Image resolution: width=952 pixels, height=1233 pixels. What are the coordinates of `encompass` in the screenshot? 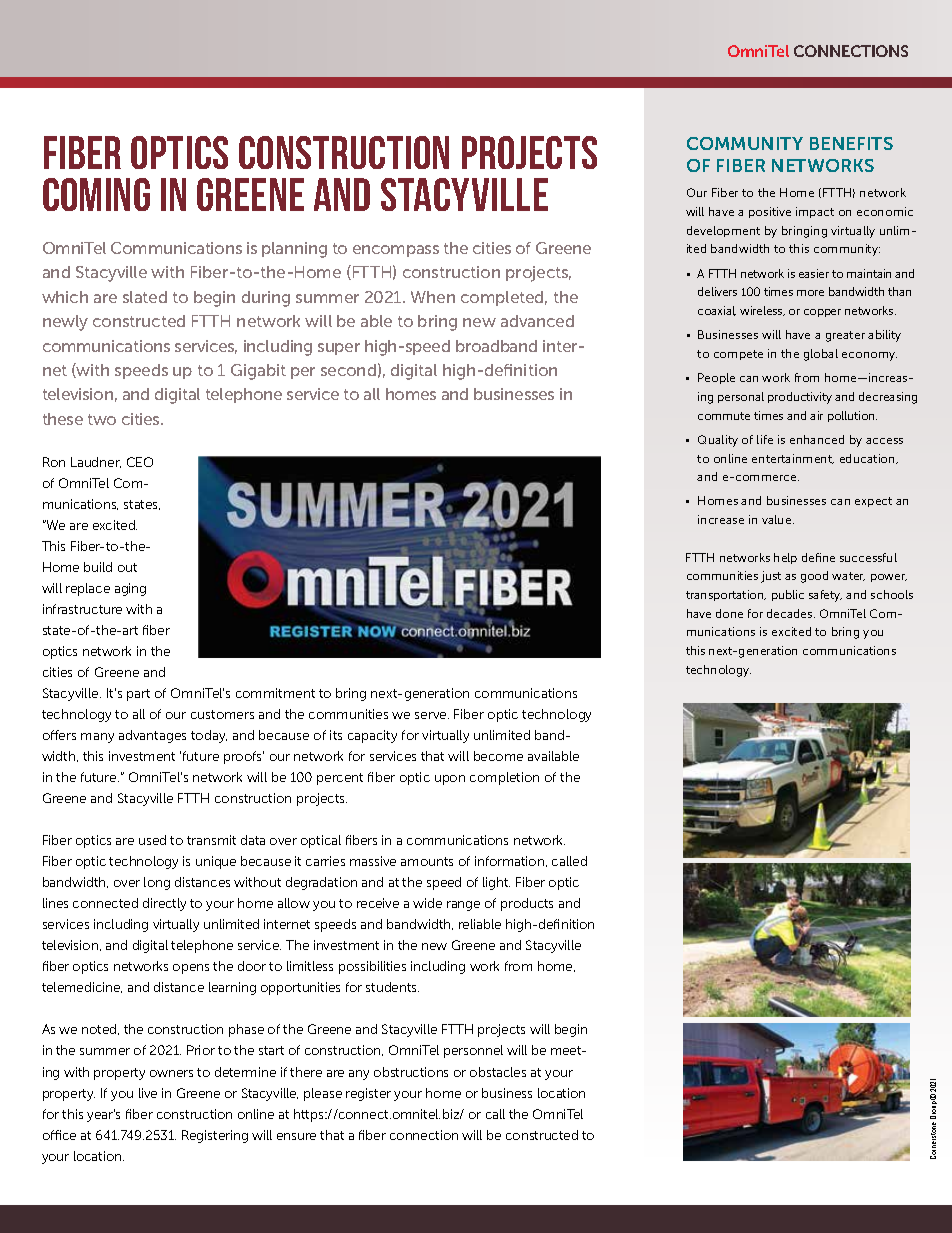 It's located at (396, 251).
